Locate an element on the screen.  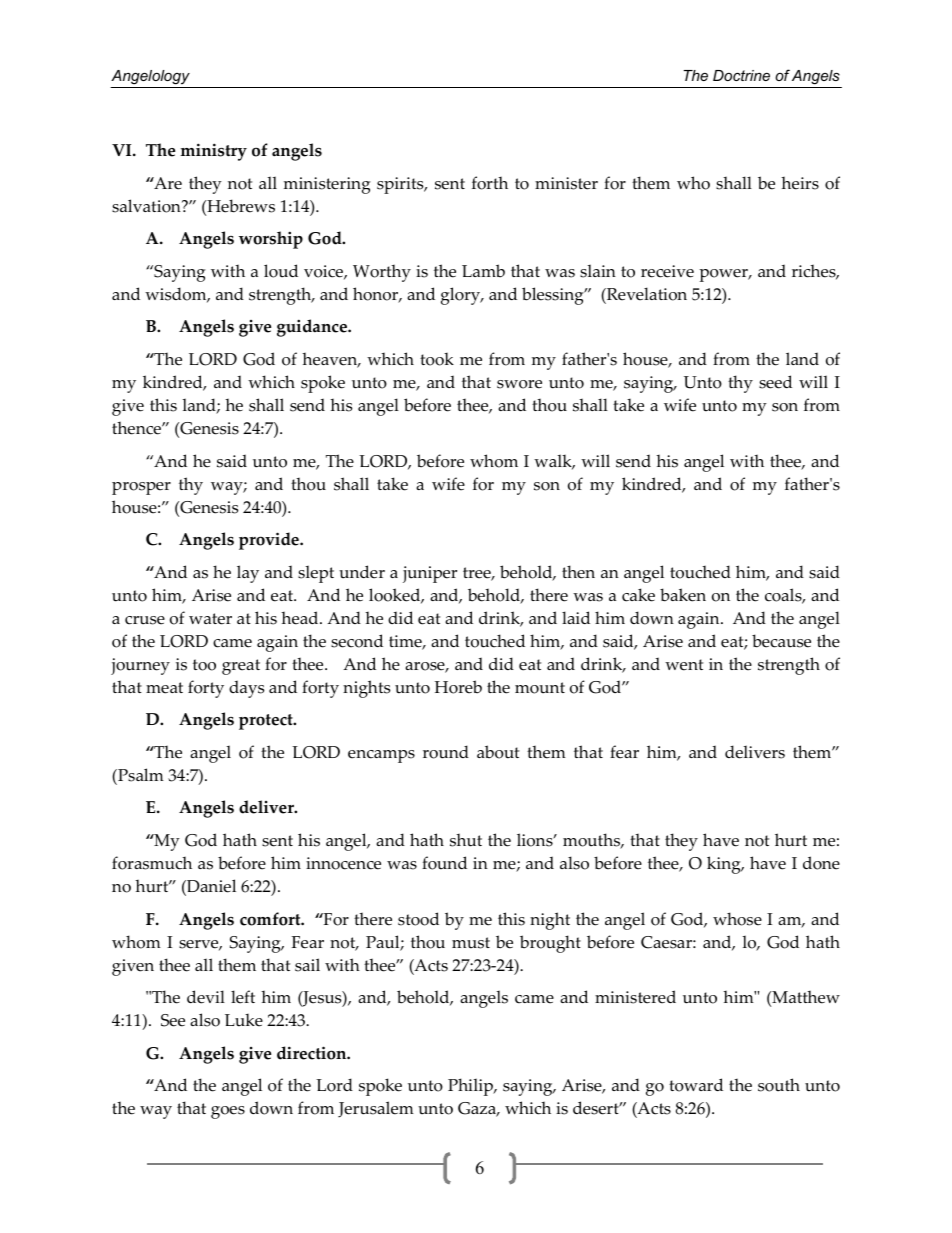
ministry is located at coordinates (213, 152).
